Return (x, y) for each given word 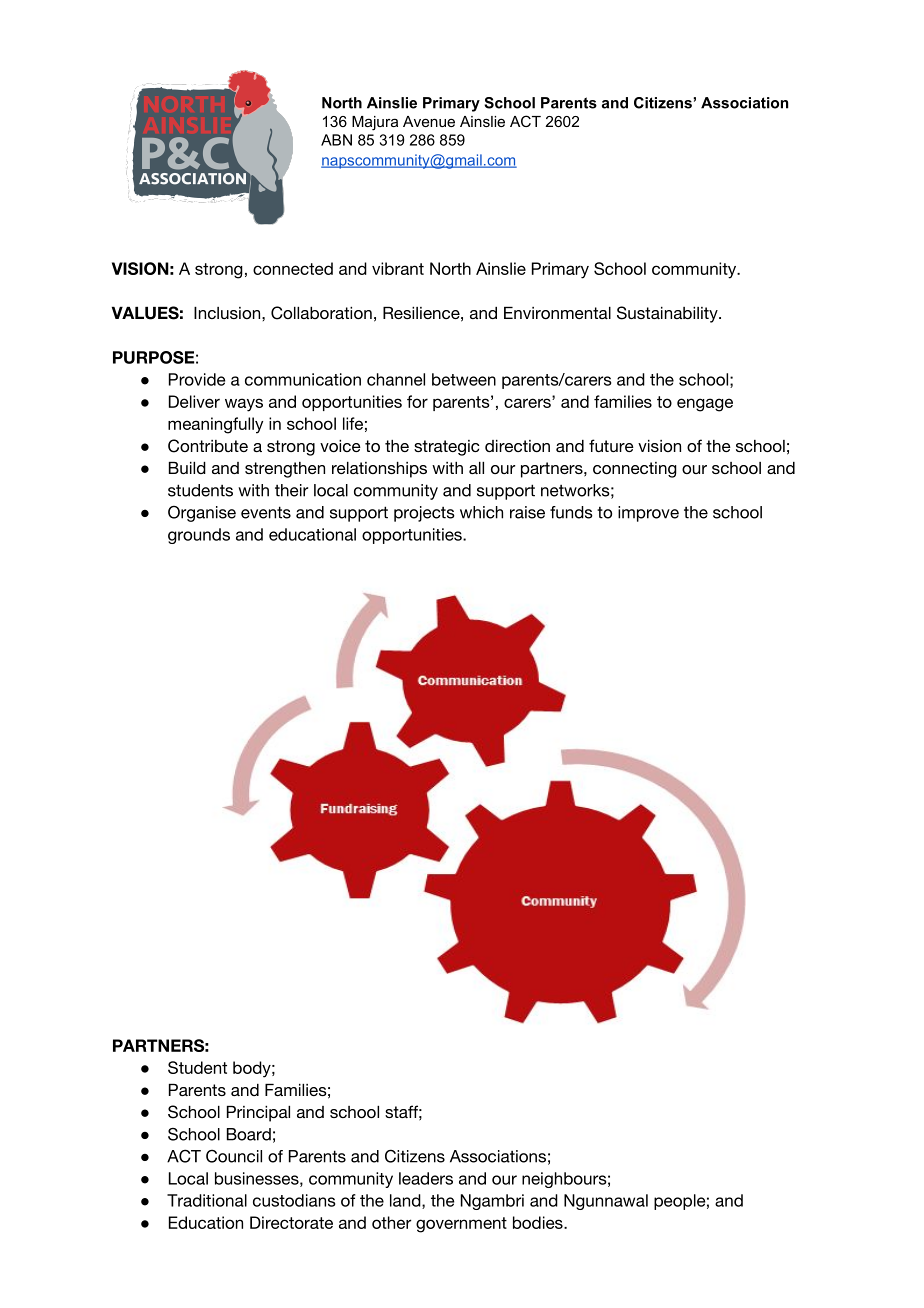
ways (244, 405)
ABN (336, 140)
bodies (539, 1222)
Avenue (429, 121)
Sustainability (668, 314)
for (417, 401)
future (611, 445)
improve (648, 514)
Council (234, 1156)
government (461, 1225)
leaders (426, 1178)
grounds (199, 536)
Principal (258, 1114)
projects (424, 514)
